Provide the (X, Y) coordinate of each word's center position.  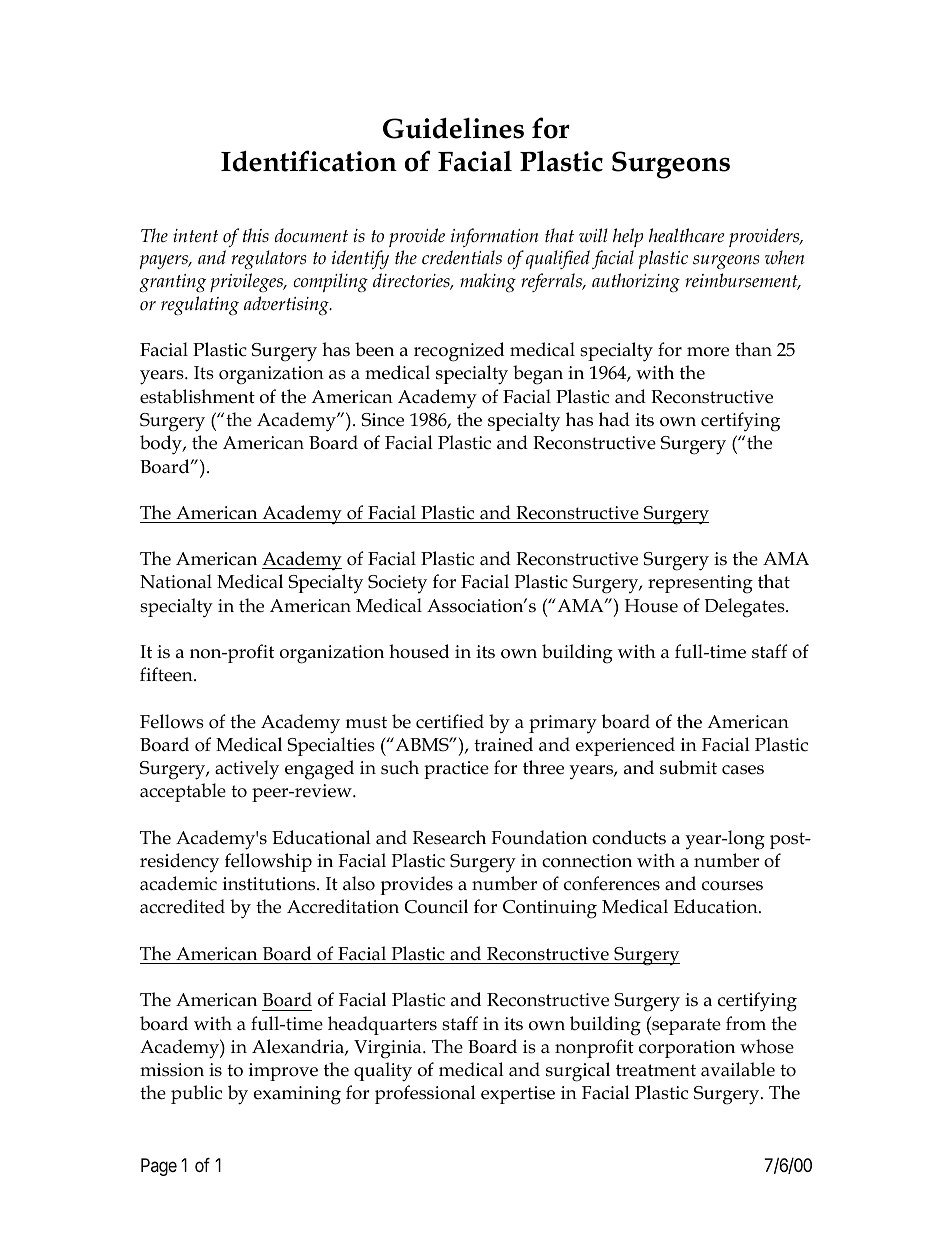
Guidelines (453, 128)
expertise (518, 1095)
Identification (309, 161)
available (738, 1069)
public (196, 1094)
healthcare (687, 235)
